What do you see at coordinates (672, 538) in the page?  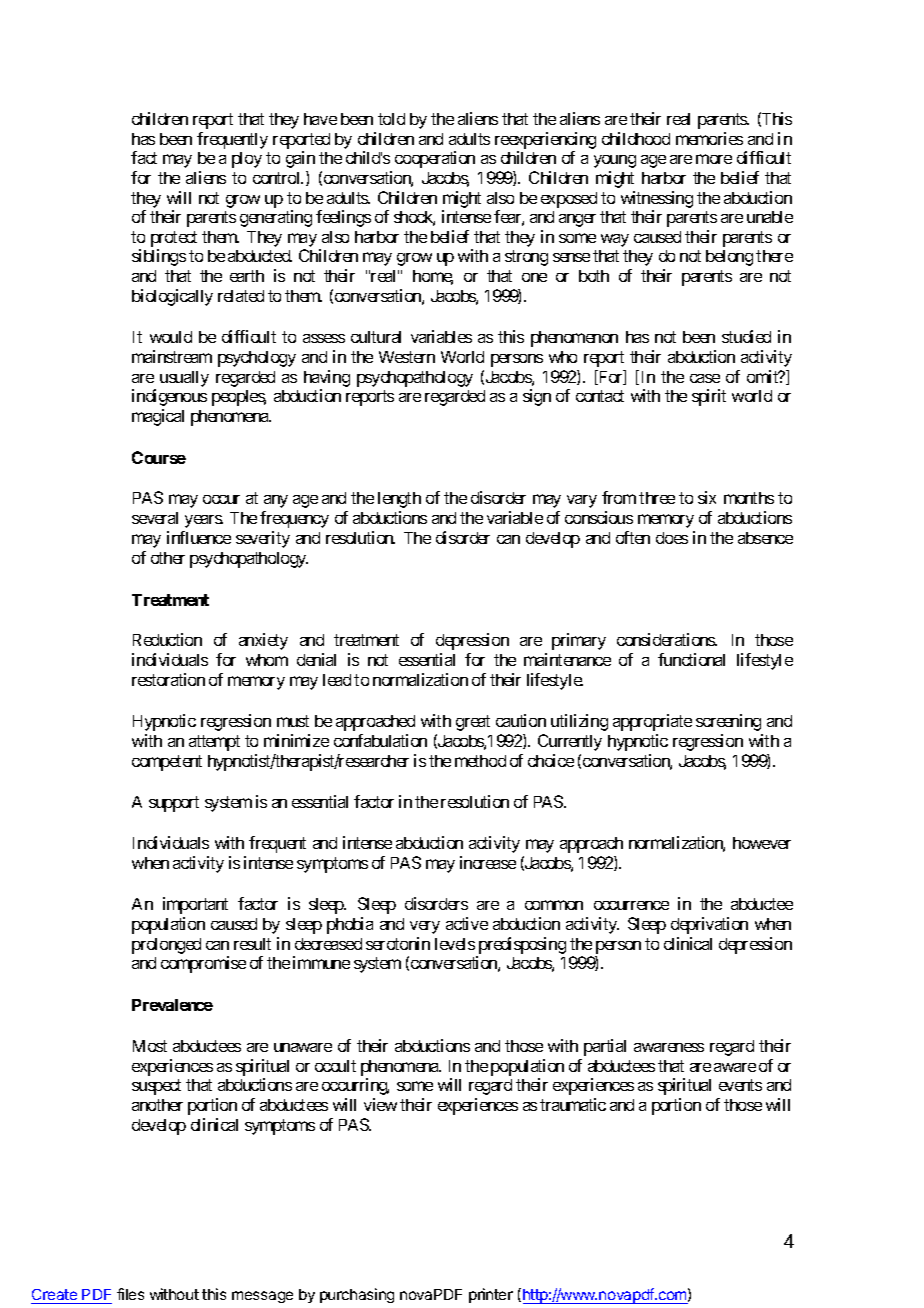 I see `does` at bounding box center [672, 538].
